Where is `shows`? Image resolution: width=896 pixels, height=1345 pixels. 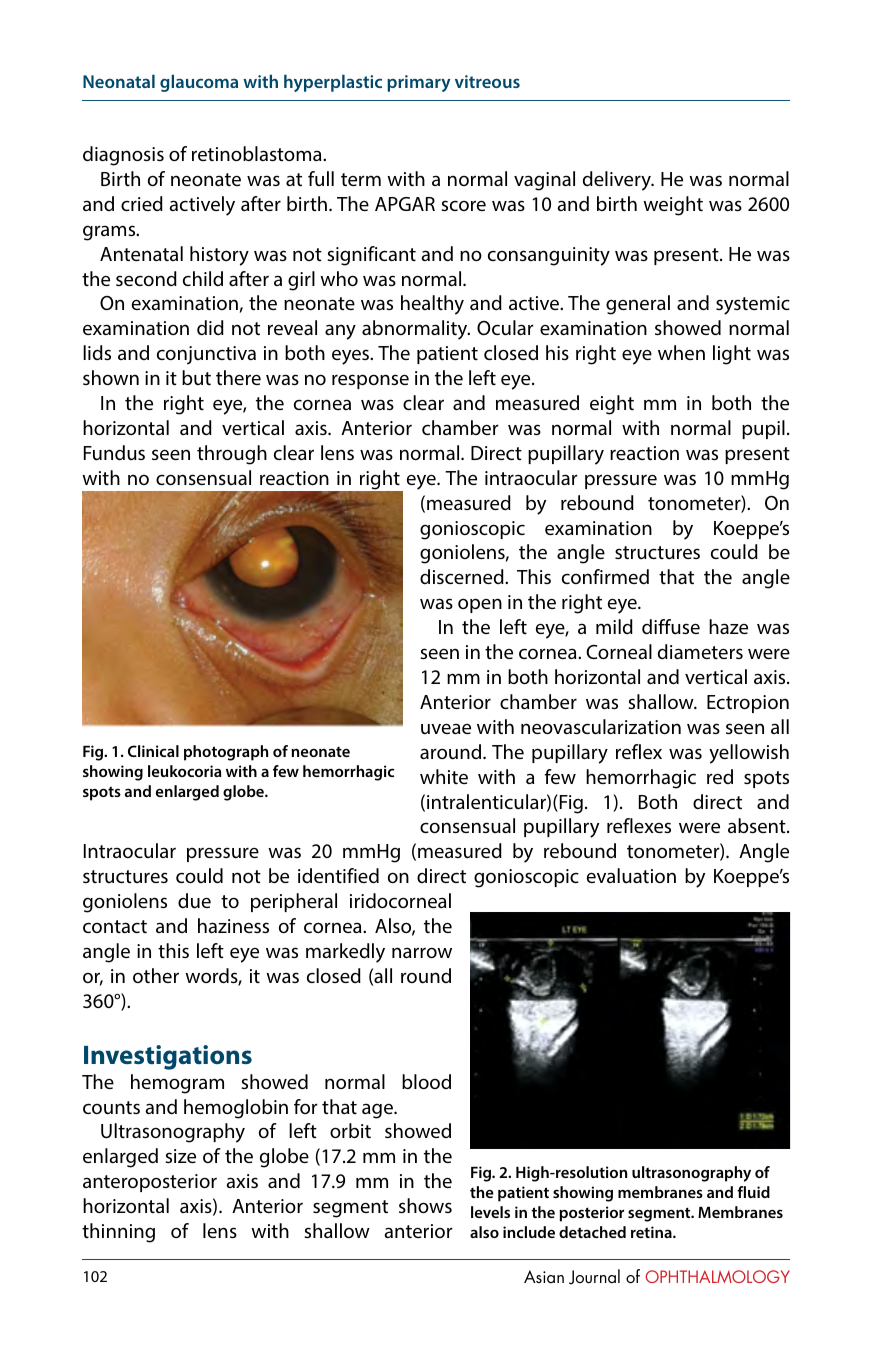 shows is located at coordinates (425, 1205).
